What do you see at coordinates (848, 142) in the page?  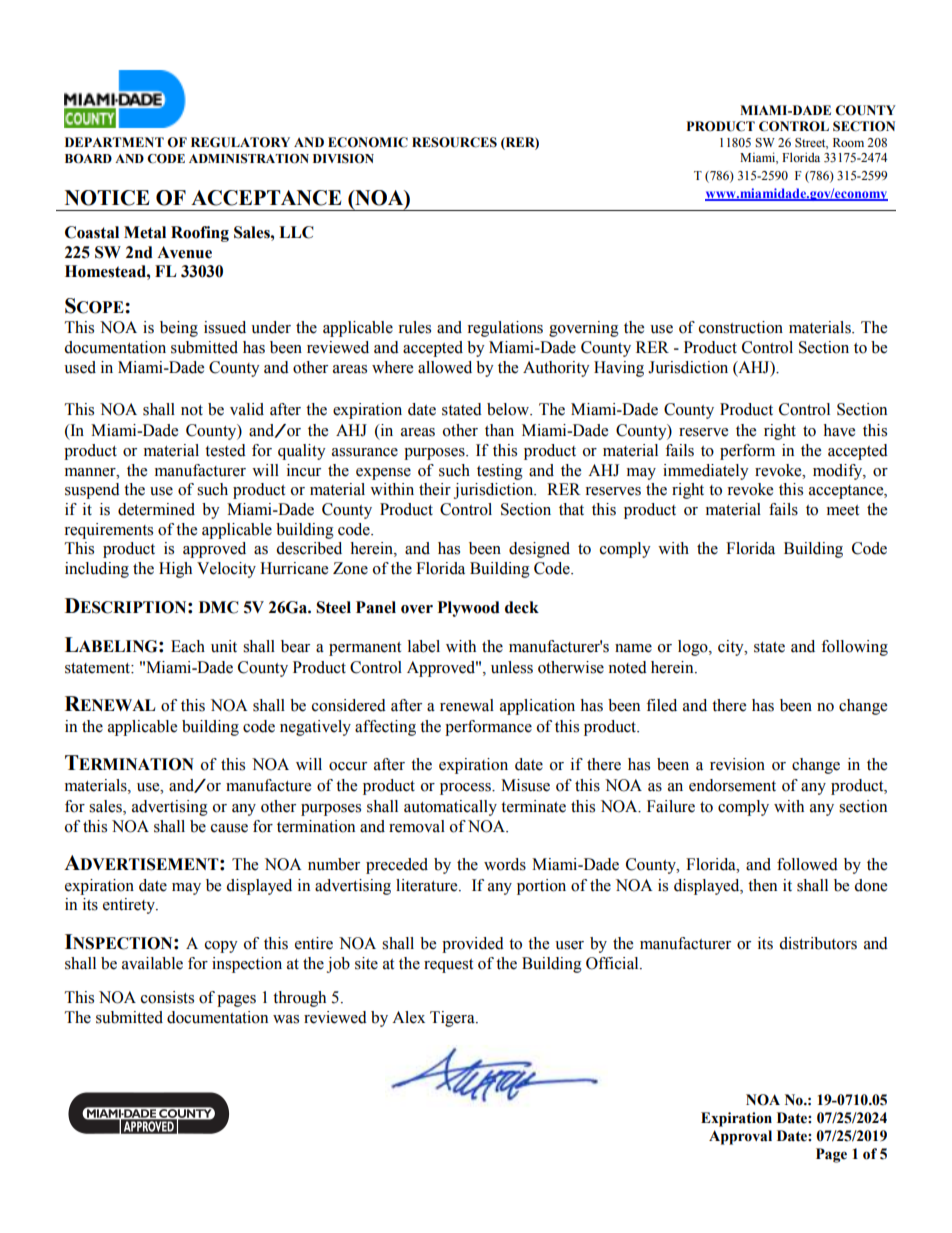 I see `Room` at bounding box center [848, 142].
